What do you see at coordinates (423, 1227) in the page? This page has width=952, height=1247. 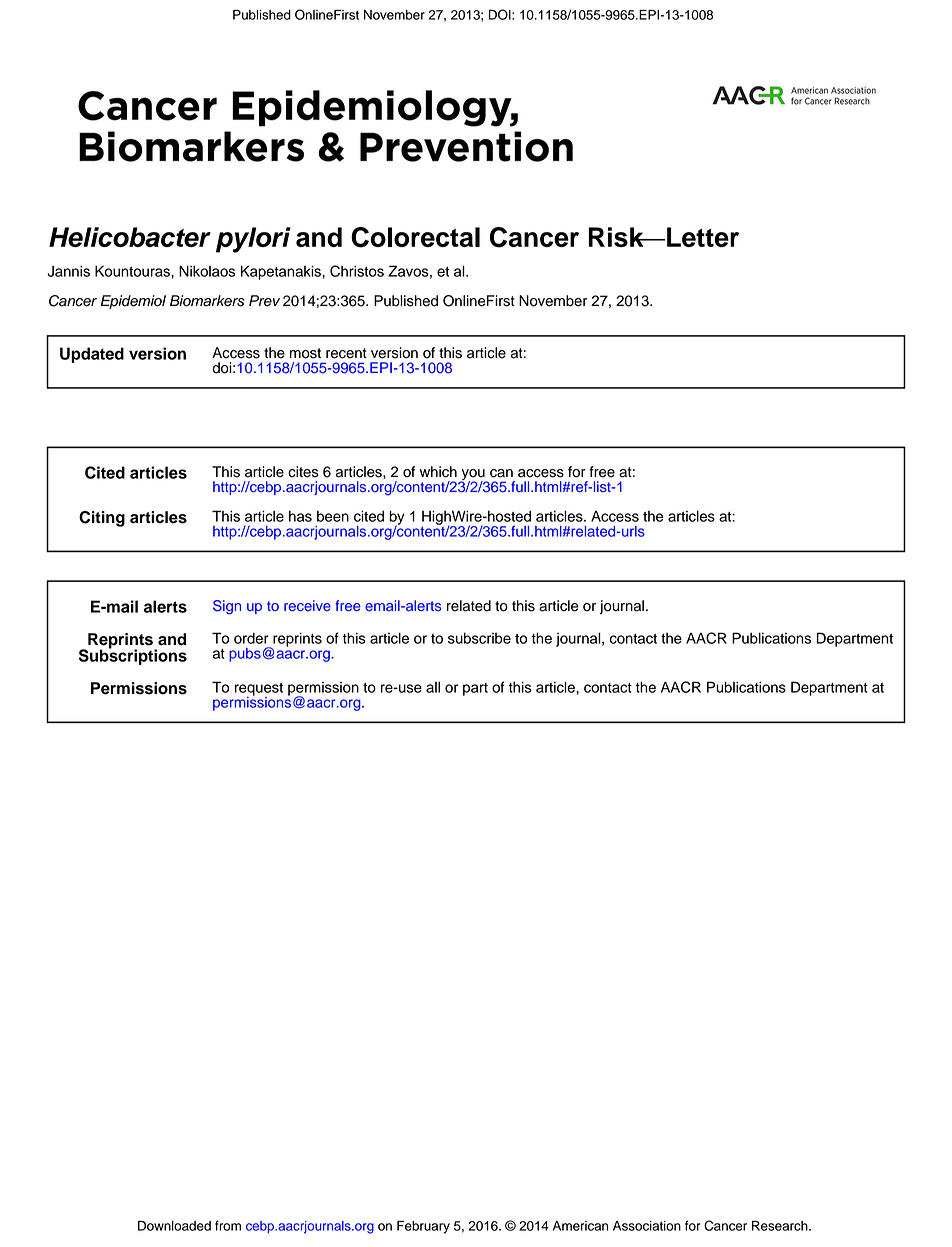 I see `February` at bounding box center [423, 1227].
